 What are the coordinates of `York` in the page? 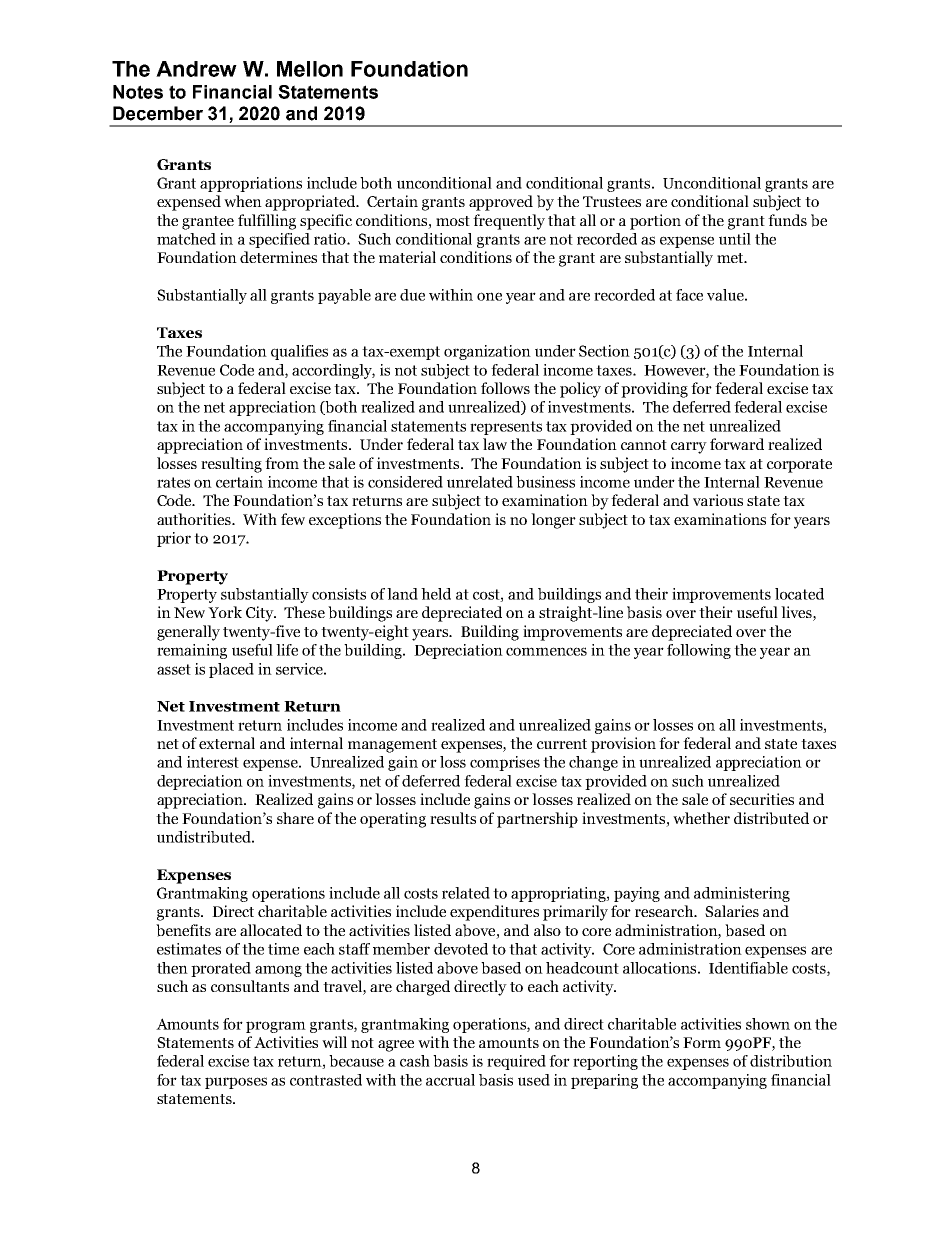 It's located at (225, 612).
